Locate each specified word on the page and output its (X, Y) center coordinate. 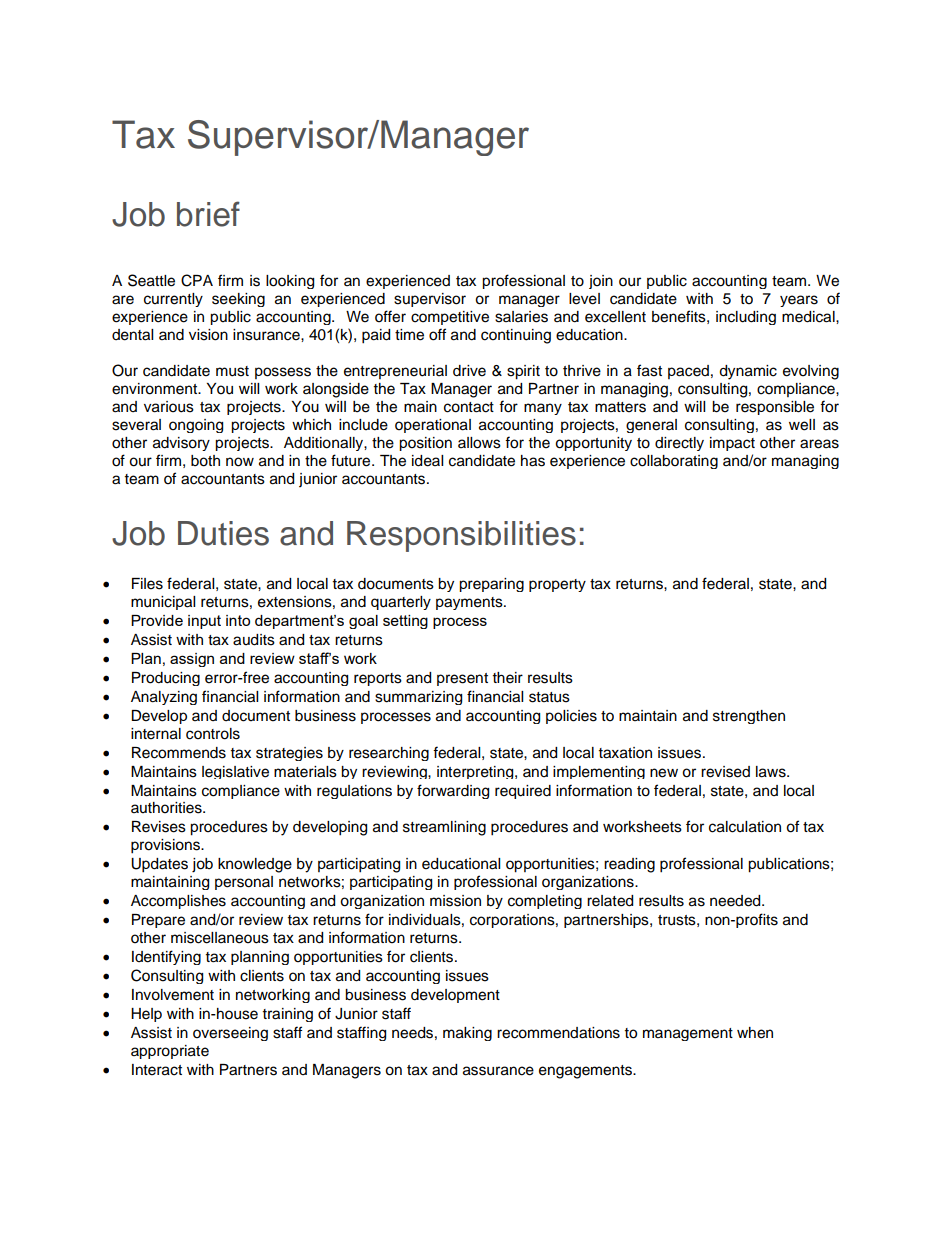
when (755, 1033)
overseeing (230, 1034)
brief (208, 214)
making (467, 1034)
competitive (450, 318)
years (799, 301)
